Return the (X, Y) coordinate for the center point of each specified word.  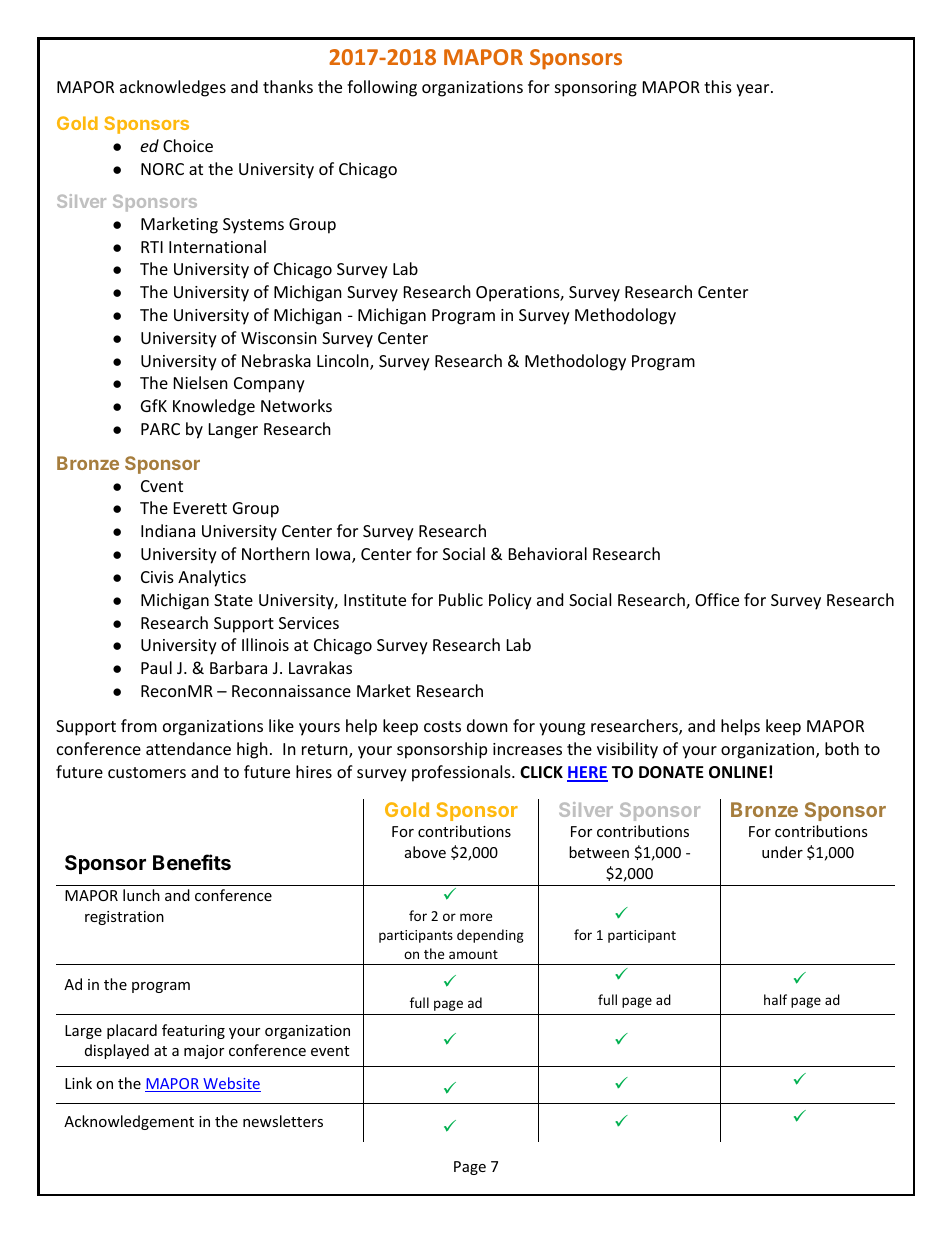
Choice (188, 145)
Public (461, 599)
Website (231, 1084)
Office (717, 599)
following (382, 88)
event (330, 1051)
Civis (157, 577)
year (754, 90)
